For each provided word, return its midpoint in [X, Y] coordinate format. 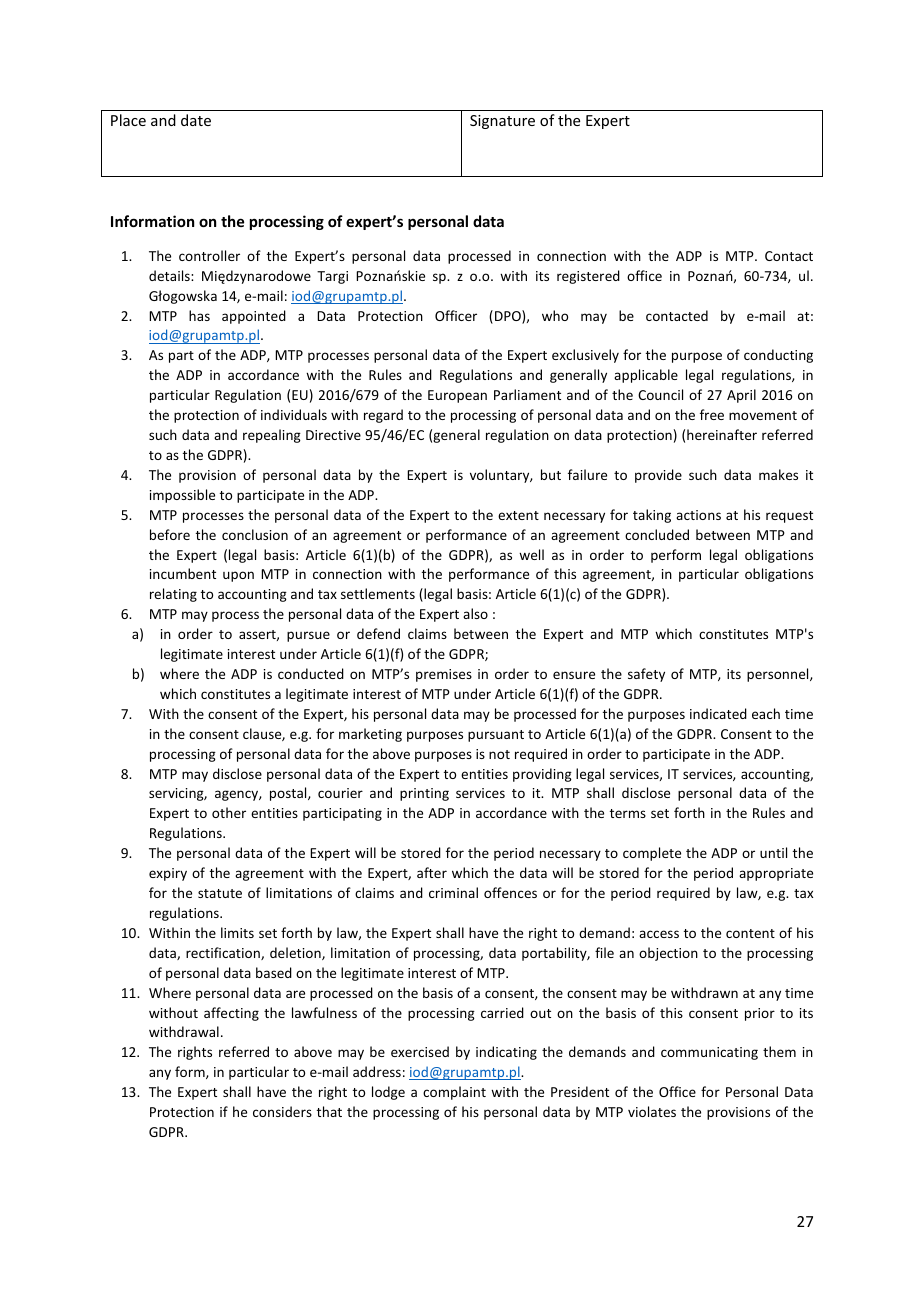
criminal [453, 892]
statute [220, 893]
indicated [718, 713]
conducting [778, 356]
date [196, 120]
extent [518, 515]
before [170, 534]
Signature [502, 122]
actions [698, 515]
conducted [311, 673]
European [457, 396]
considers [282, 1111]
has [199, 315]
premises [444, 675]
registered [588, 277]
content [750, 933]
